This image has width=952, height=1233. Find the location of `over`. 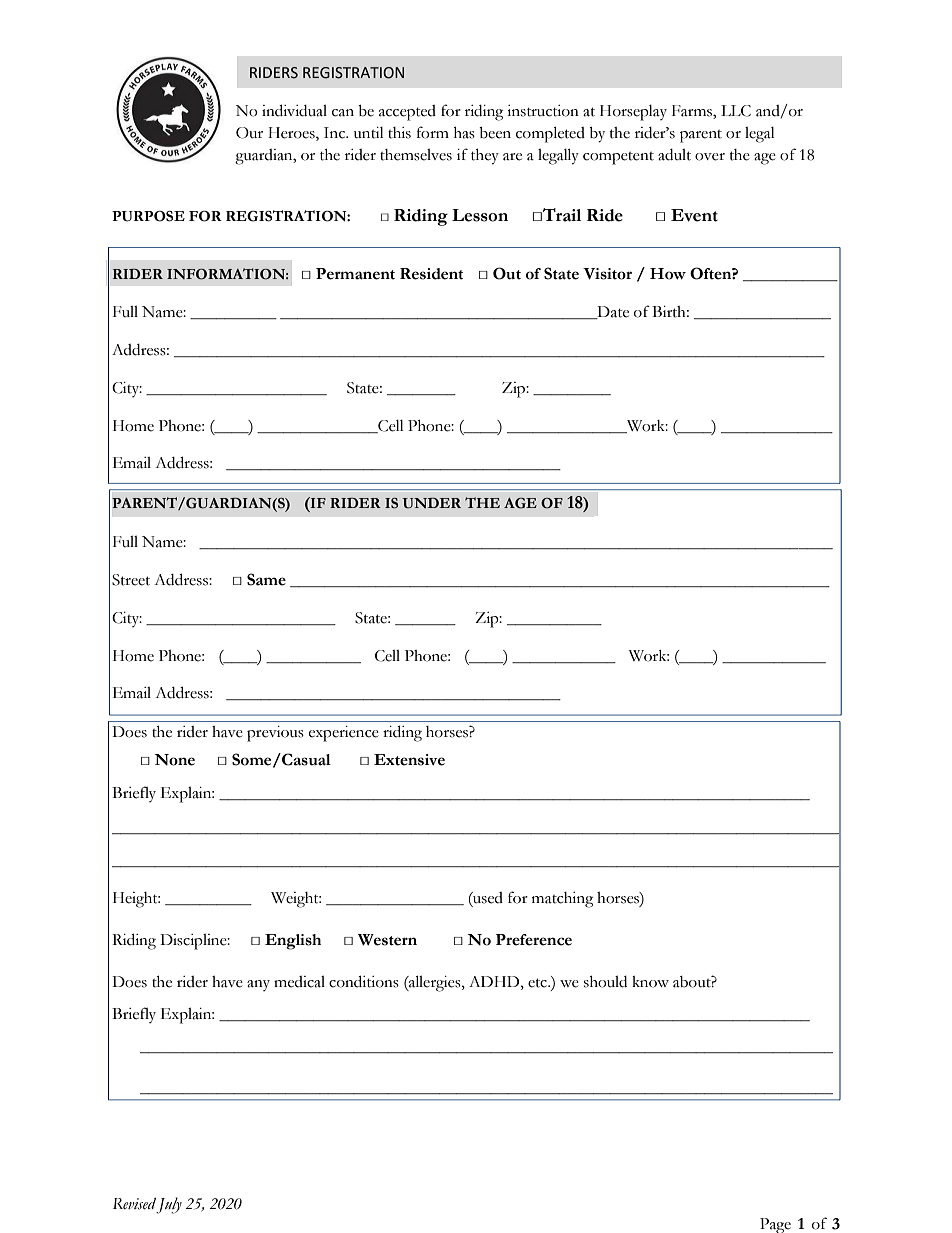

over is located at coordinates (710, 157).
